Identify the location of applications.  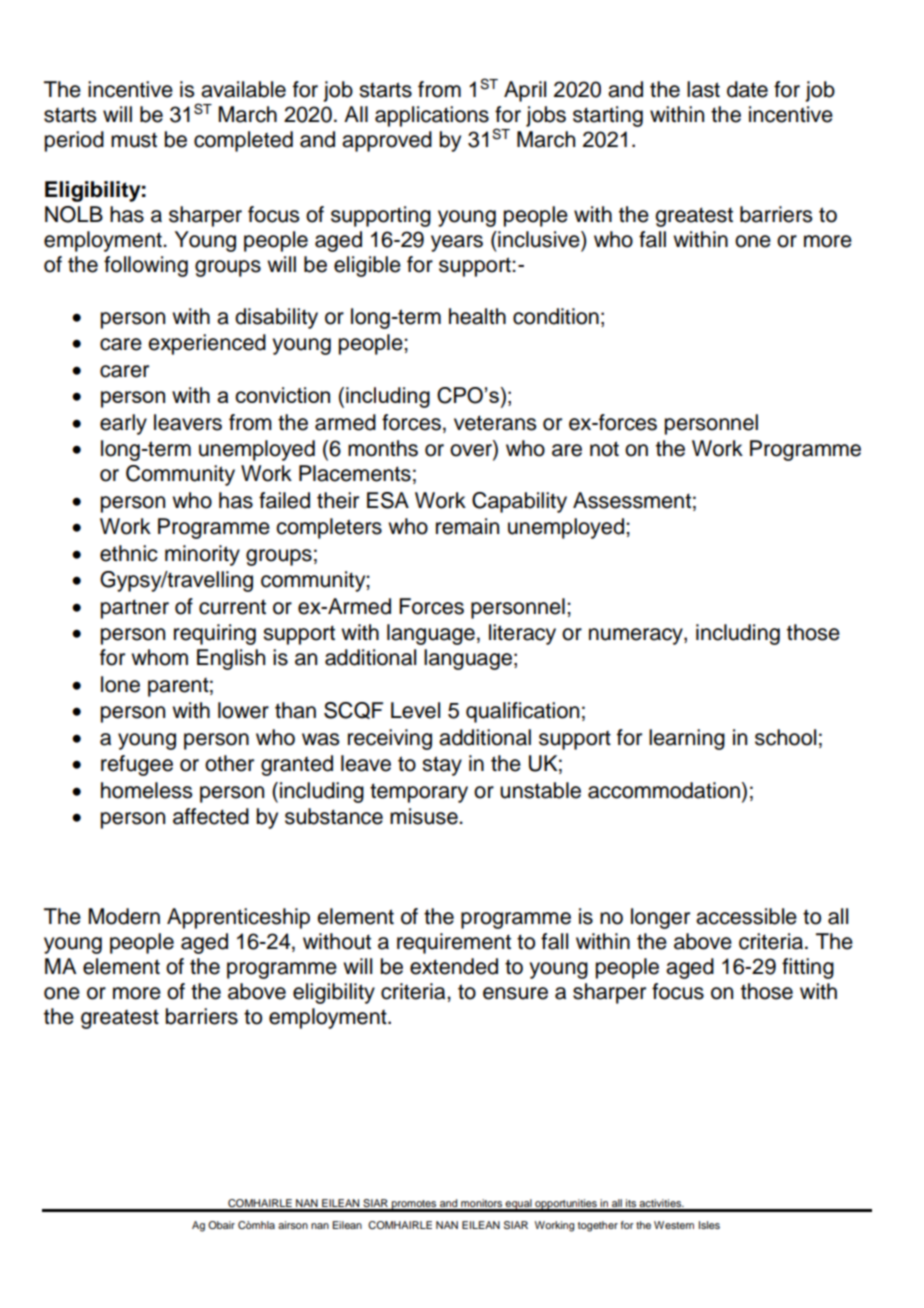
(432, 116).
